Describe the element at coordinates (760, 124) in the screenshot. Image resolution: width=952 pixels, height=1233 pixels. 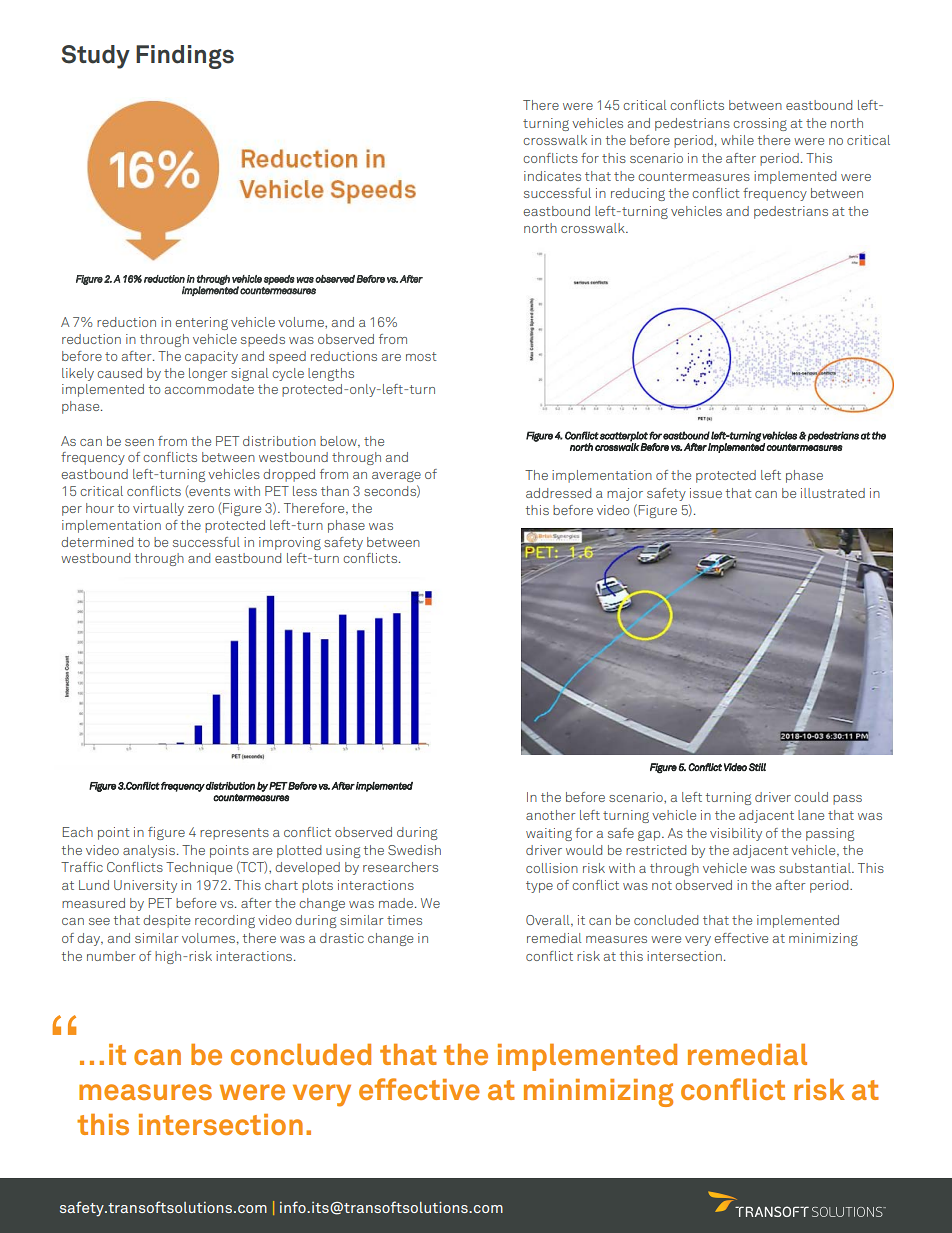
I see `crossing` at that location.
